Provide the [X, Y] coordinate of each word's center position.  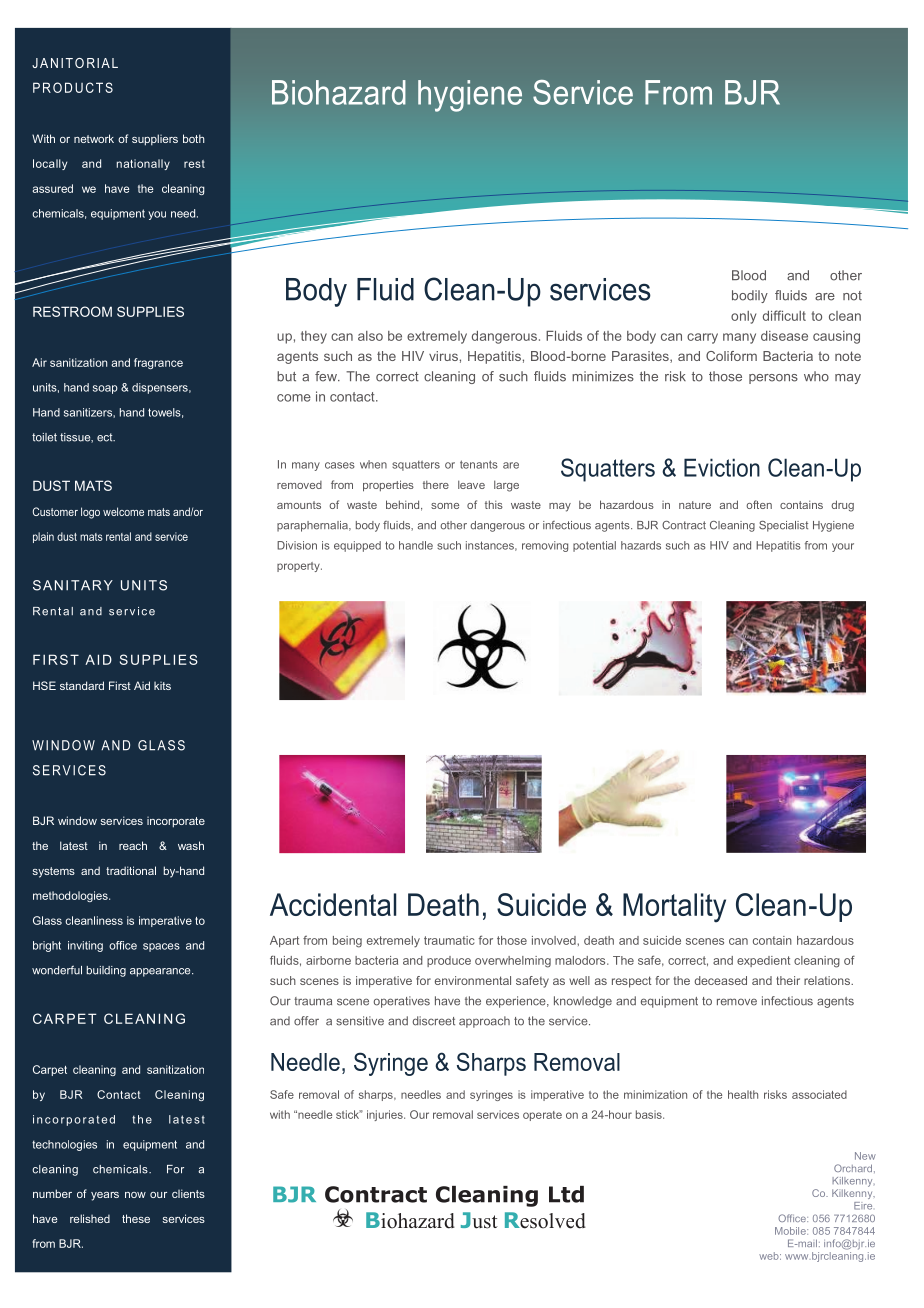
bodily [750, 296]
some [445, 506]
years [105, 1196]
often [759, 504]
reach [133, 845]
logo [90, 513]
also [370, 336]
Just [479, 1220]
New [865, 1156]
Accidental [333, 904]
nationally [143, 164]
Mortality [674, 908]
